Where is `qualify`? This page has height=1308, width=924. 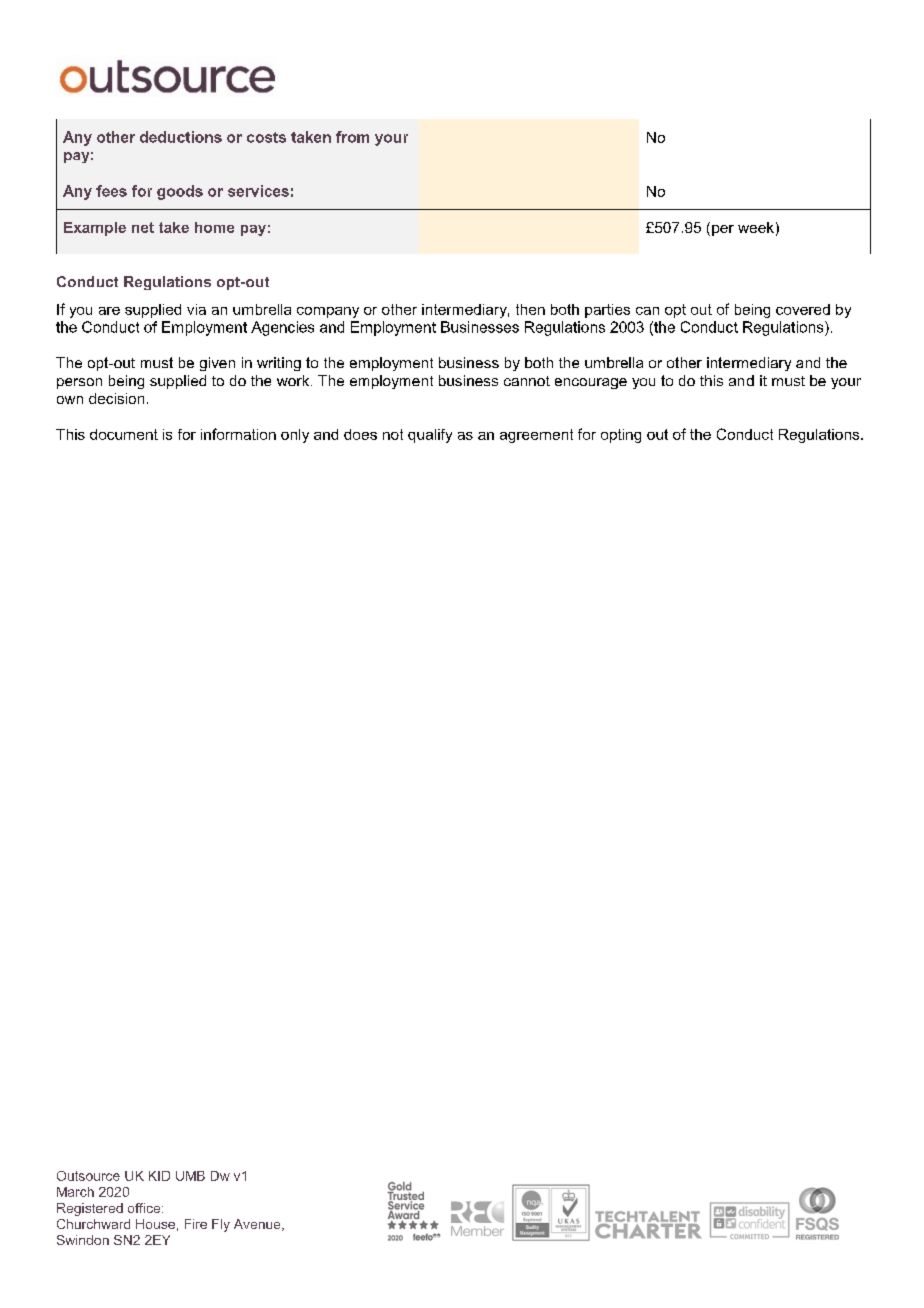 qualify is located at coordinates (430, 436).
